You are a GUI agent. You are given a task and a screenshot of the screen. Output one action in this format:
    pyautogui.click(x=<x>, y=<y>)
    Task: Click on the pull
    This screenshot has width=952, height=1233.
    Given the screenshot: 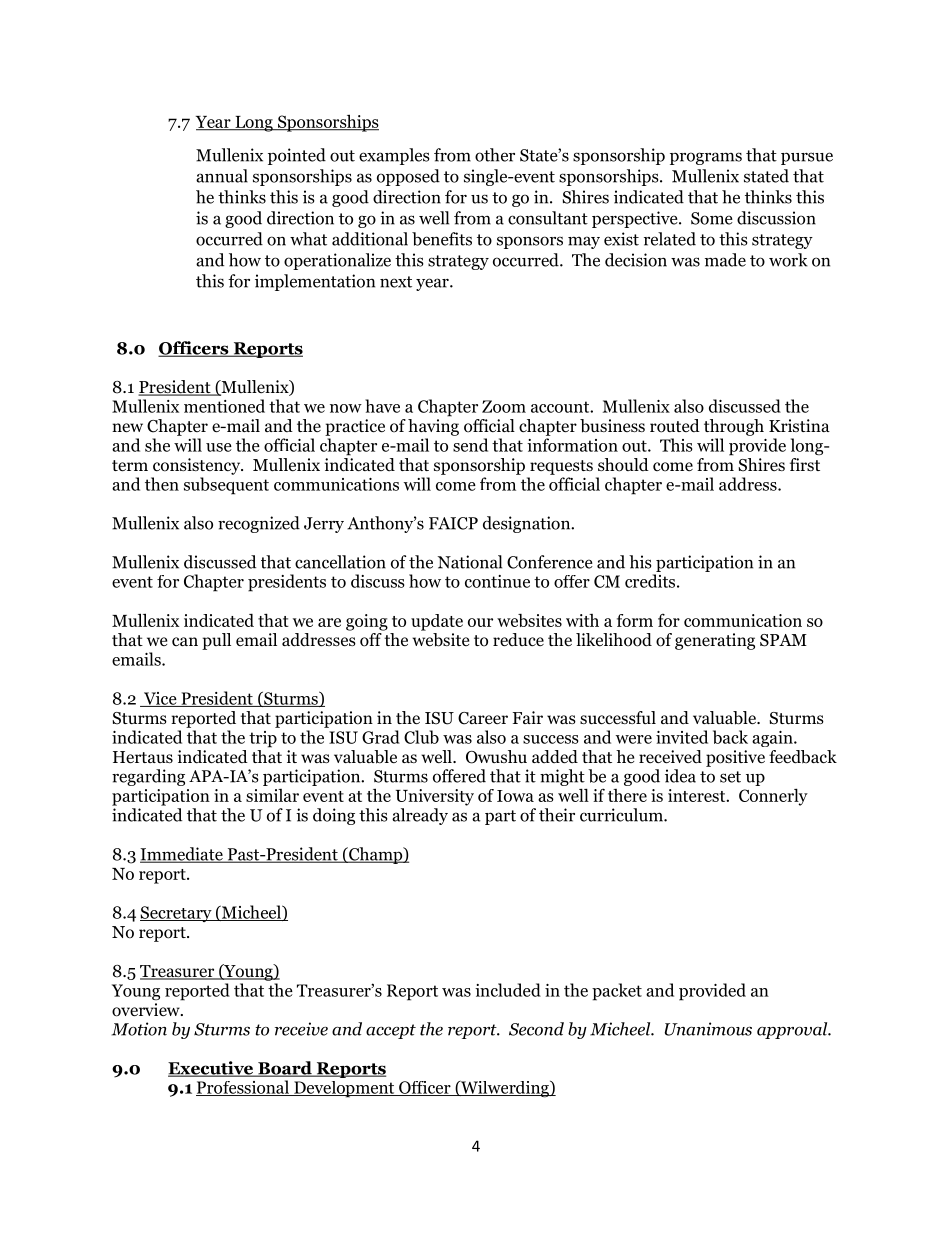 What is the action you would take?
    pyautogui.click(x=216, y=641)
